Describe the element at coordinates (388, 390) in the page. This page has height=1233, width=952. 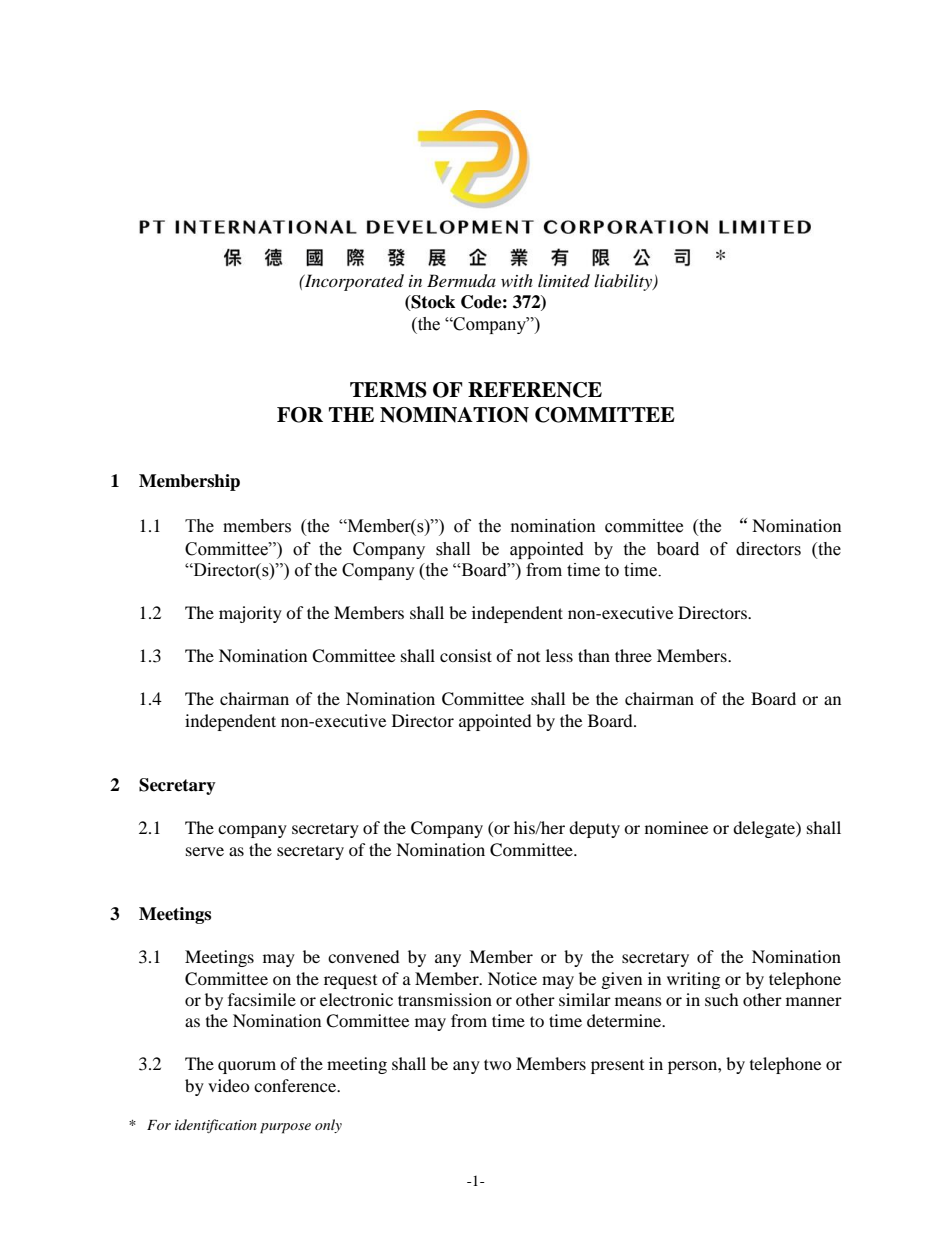
I see `TERMS` at that location.
